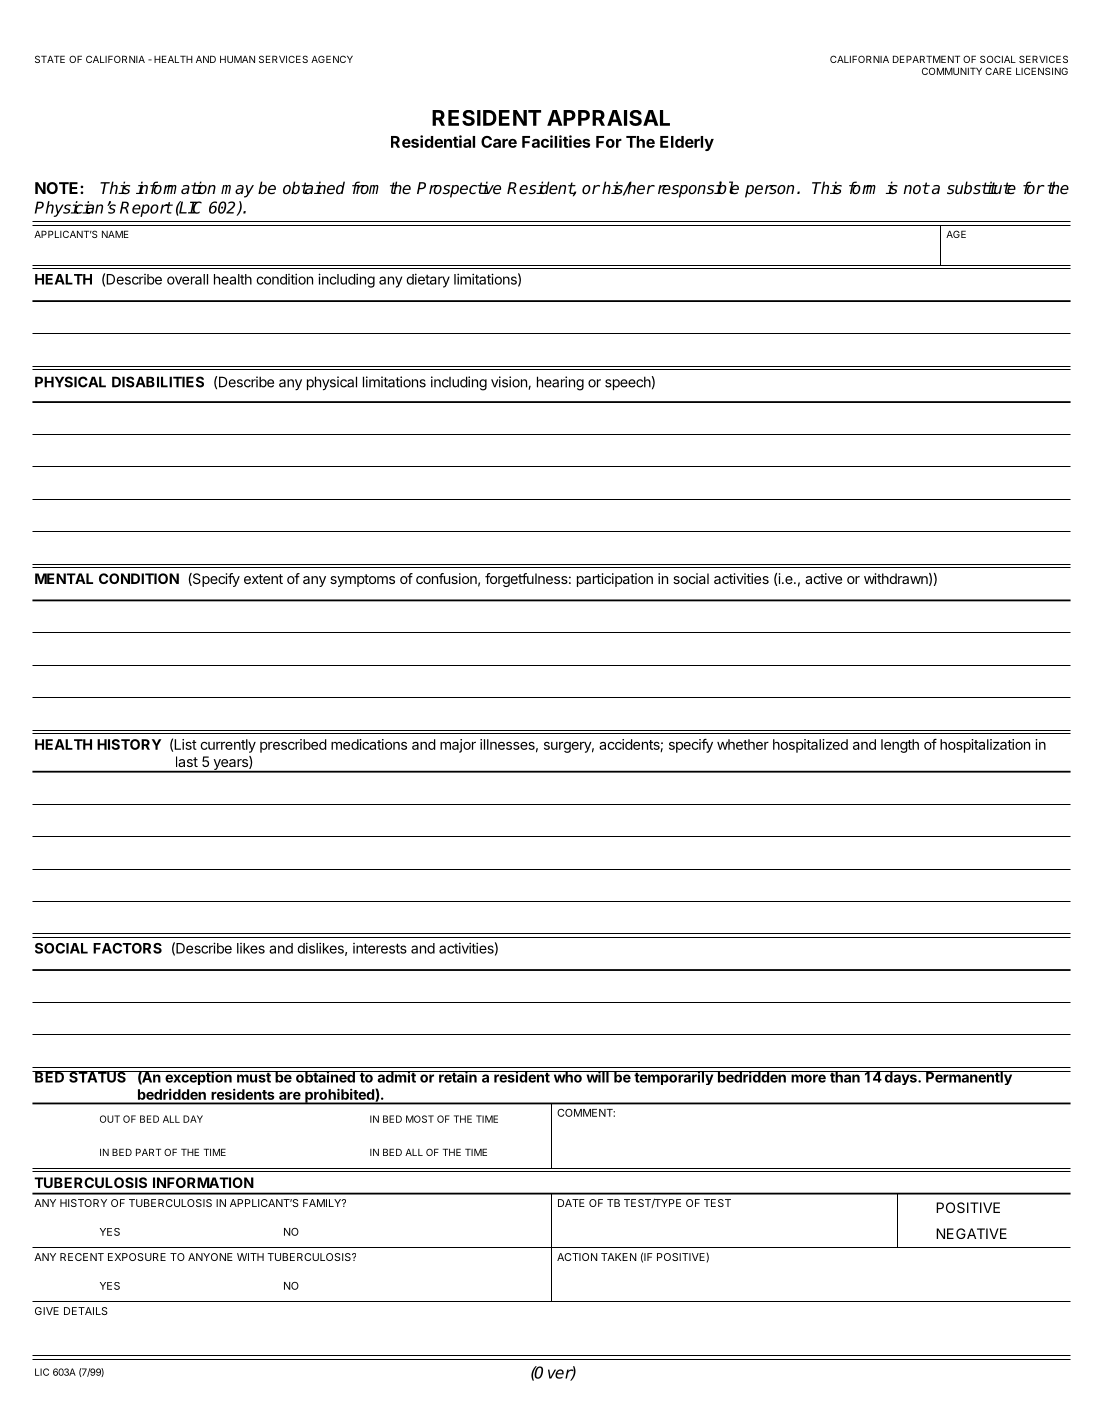 Image resolution: width=1103 pixels, height=1428 pixels. I want to click on Facilities, so click(556, 141).
